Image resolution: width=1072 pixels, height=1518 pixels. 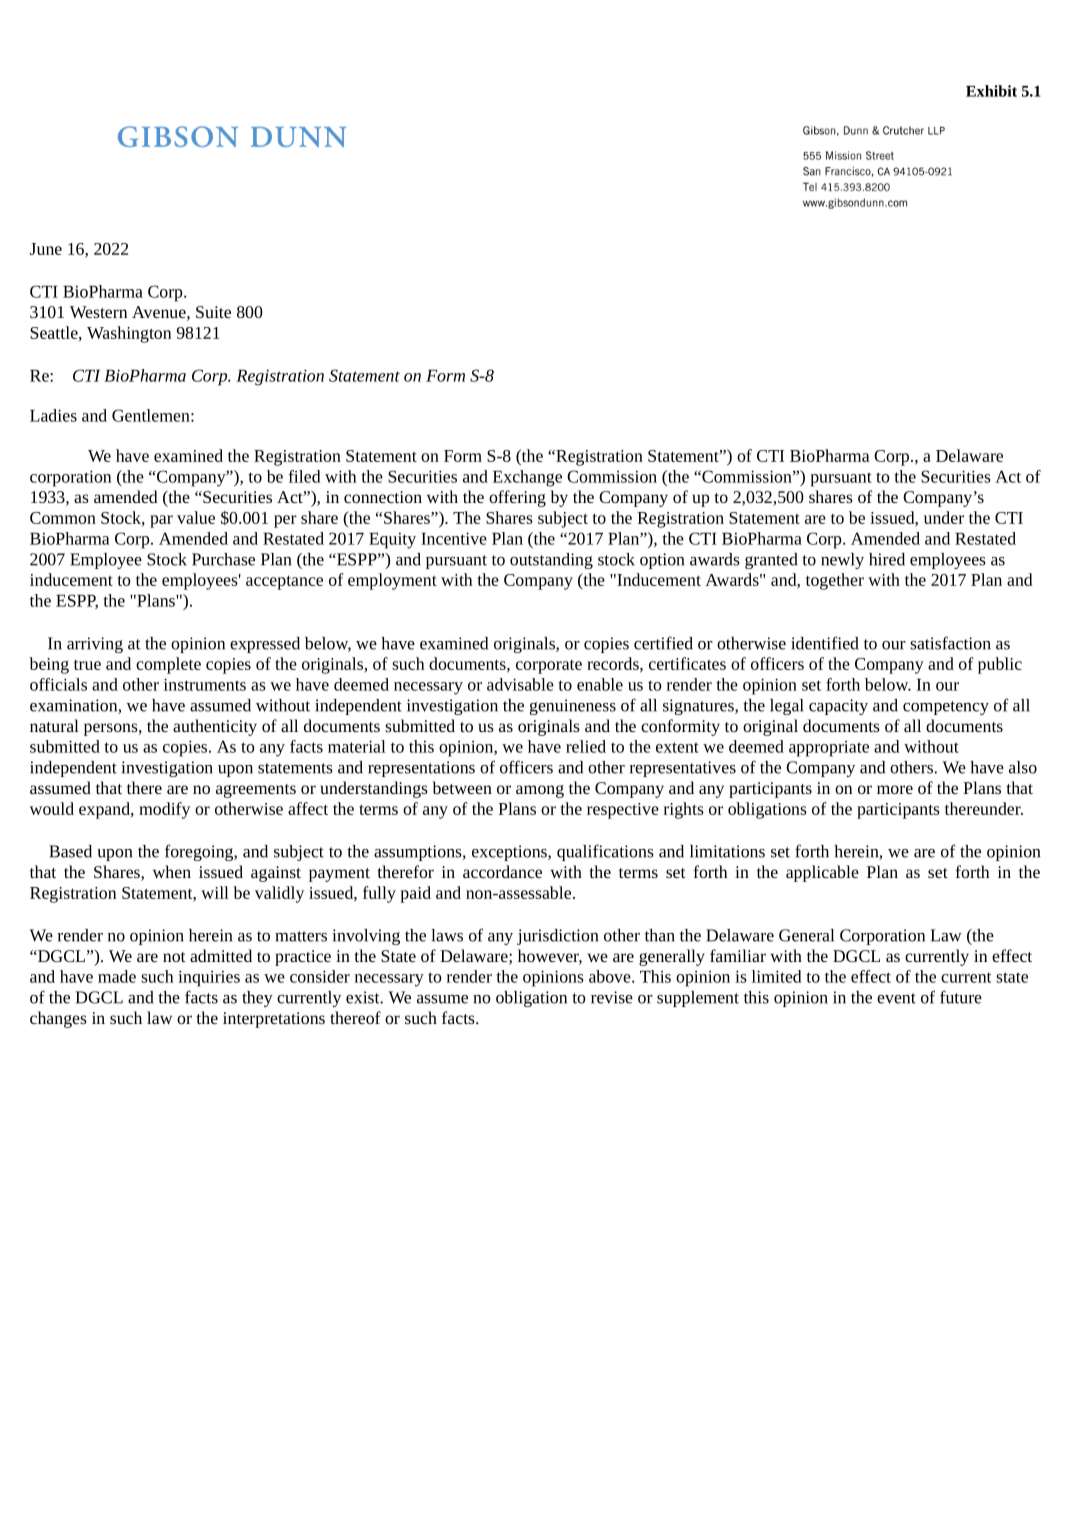 What do you see at coordinates (887, 559) in the page?
I see `hired` at bounding box center [887, 559].
